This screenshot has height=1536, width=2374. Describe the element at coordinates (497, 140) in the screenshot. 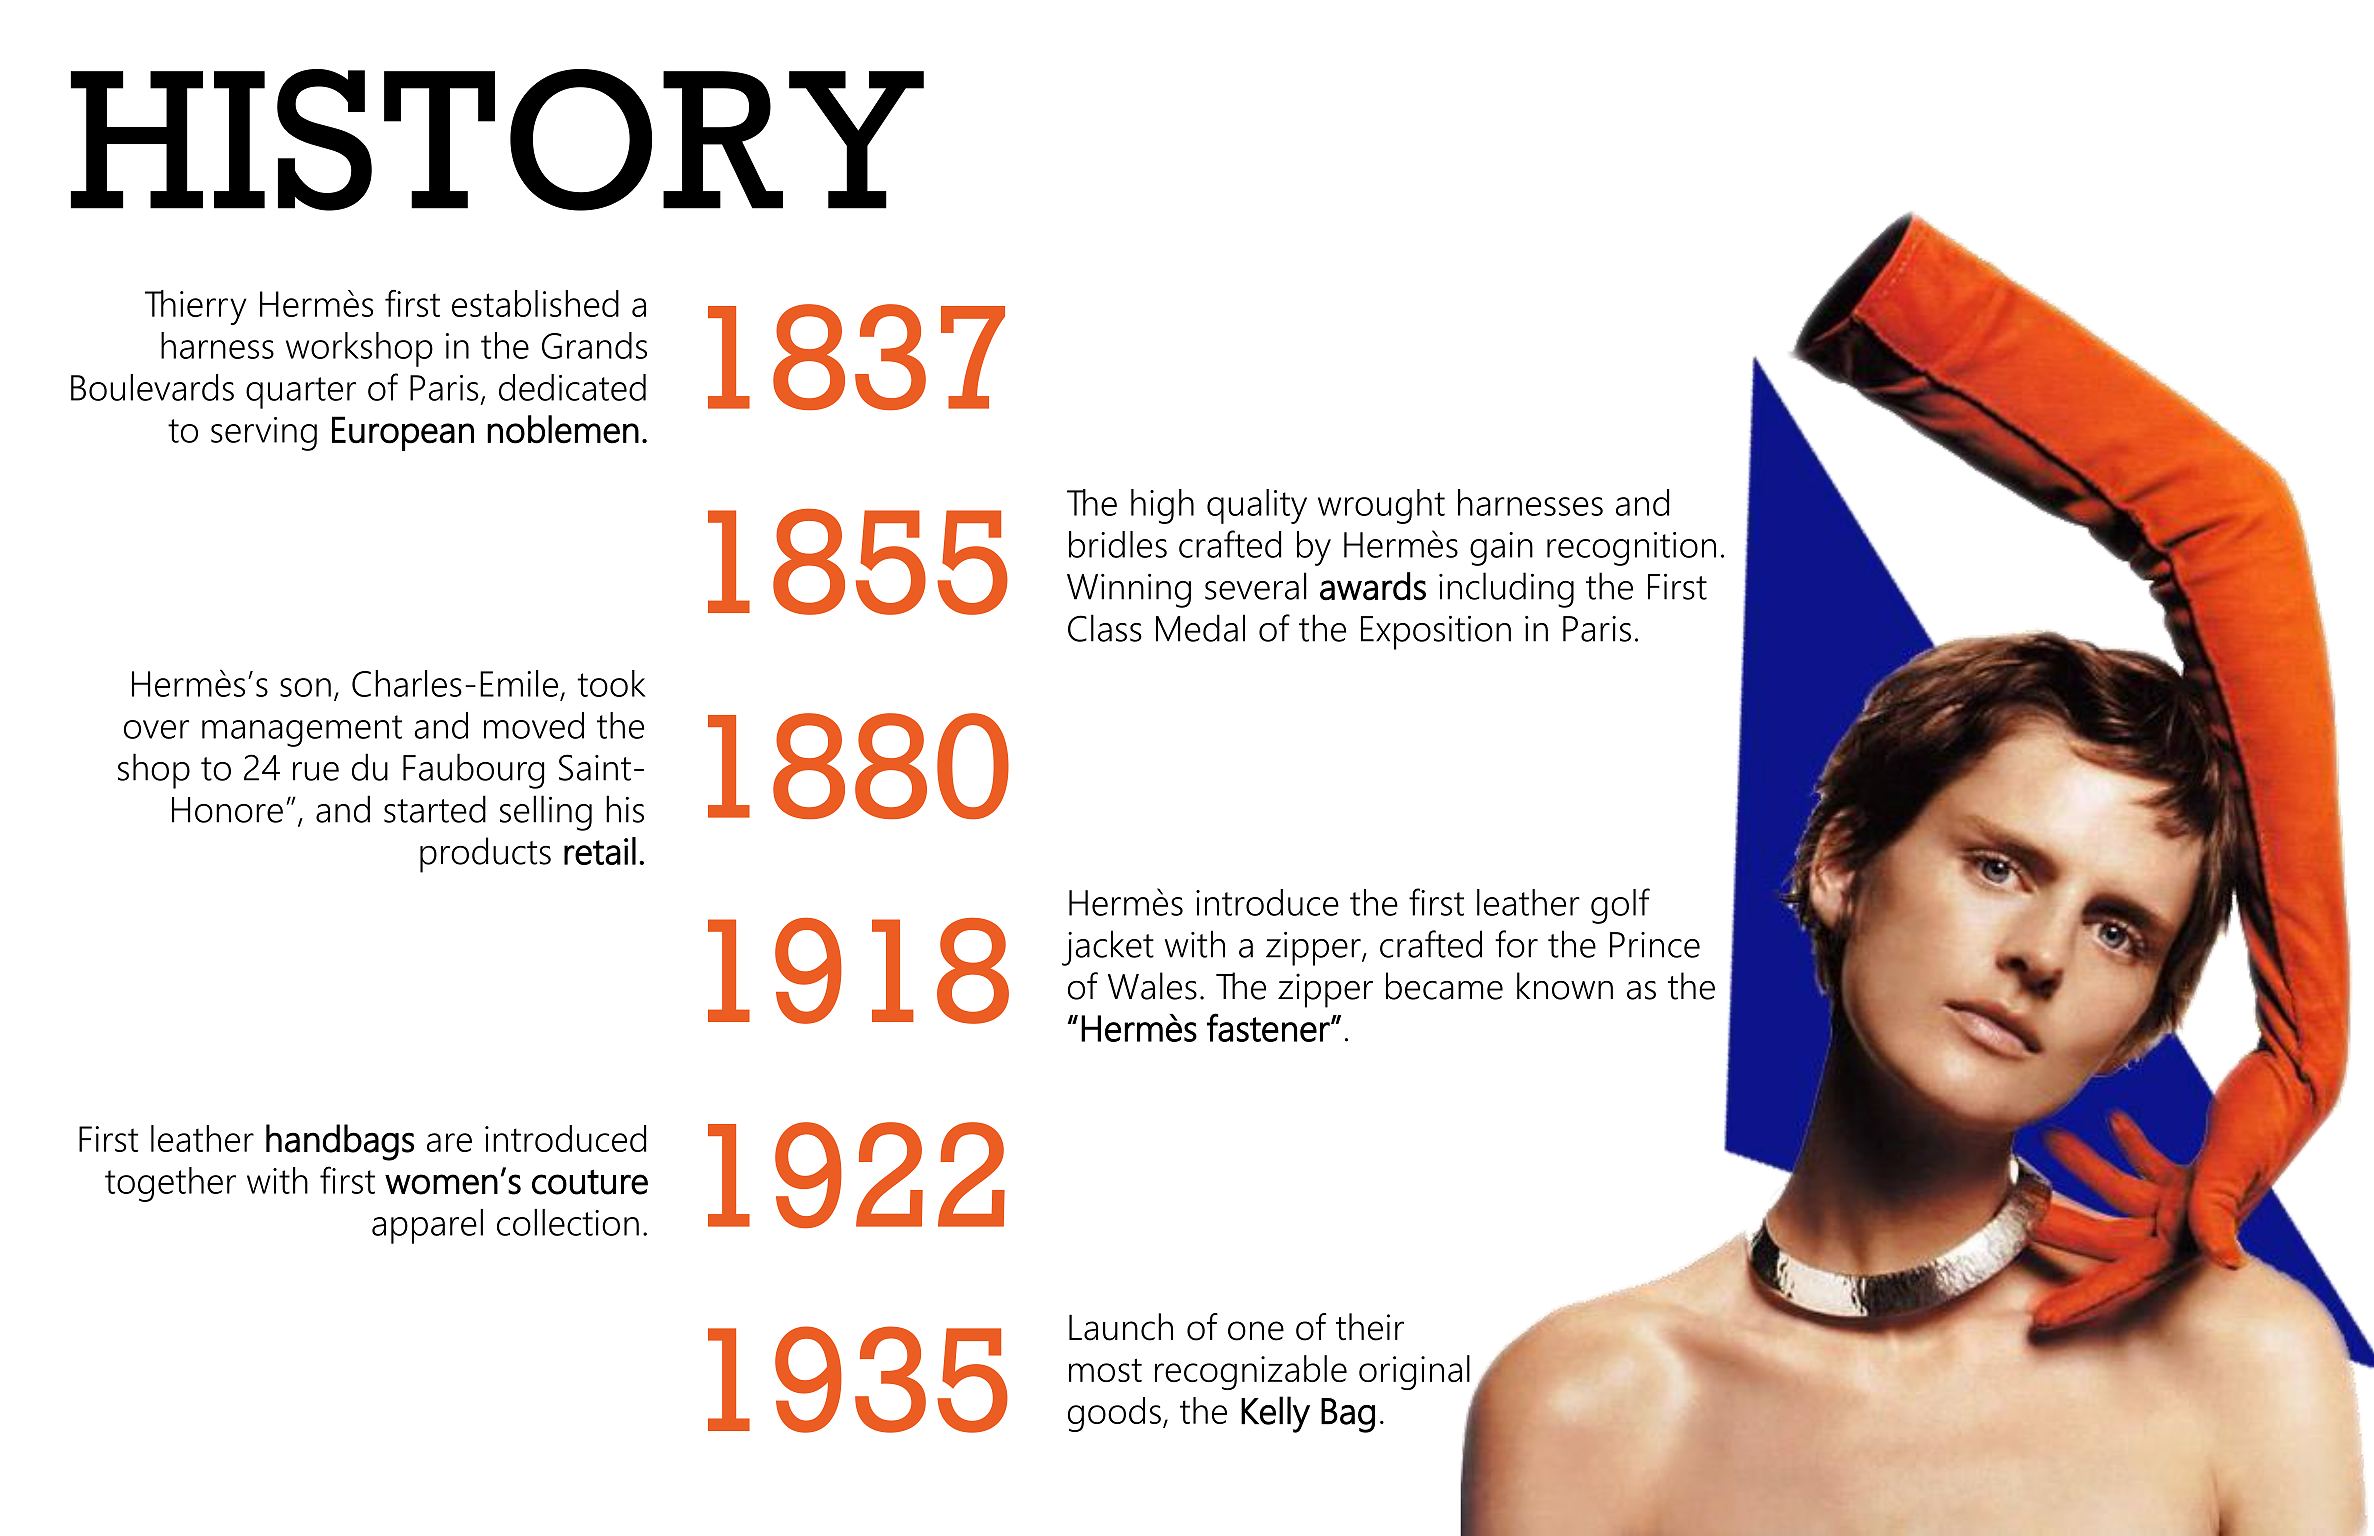

I see `HISTORY` at that location.
